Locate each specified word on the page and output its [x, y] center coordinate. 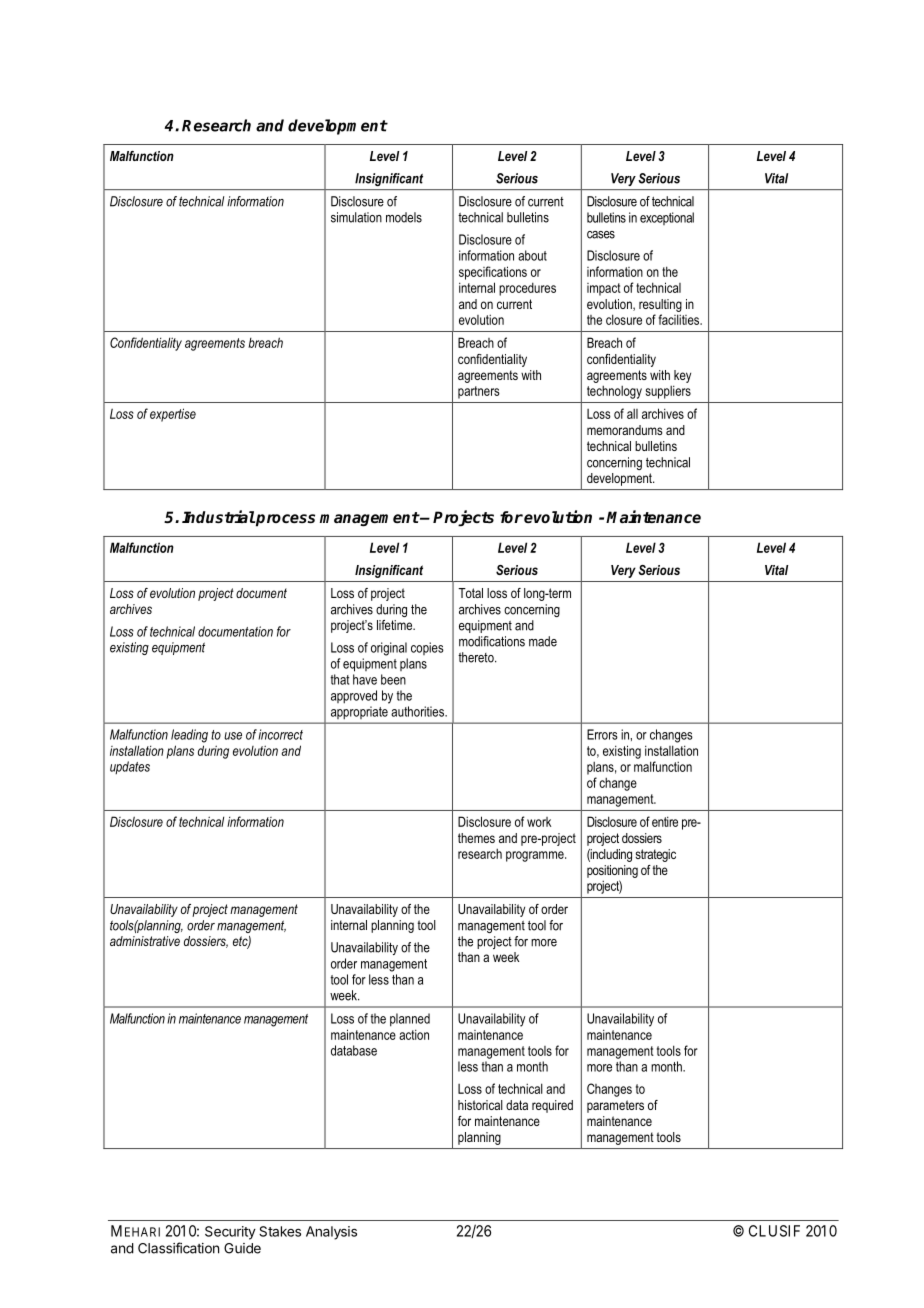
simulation [356, 217]
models [404, 217]
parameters [615, 1106]
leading [189, 736]
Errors [602, 734]
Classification [178, 1248]
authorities [418, 711]
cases [601, 235]
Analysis [331, 1233]
